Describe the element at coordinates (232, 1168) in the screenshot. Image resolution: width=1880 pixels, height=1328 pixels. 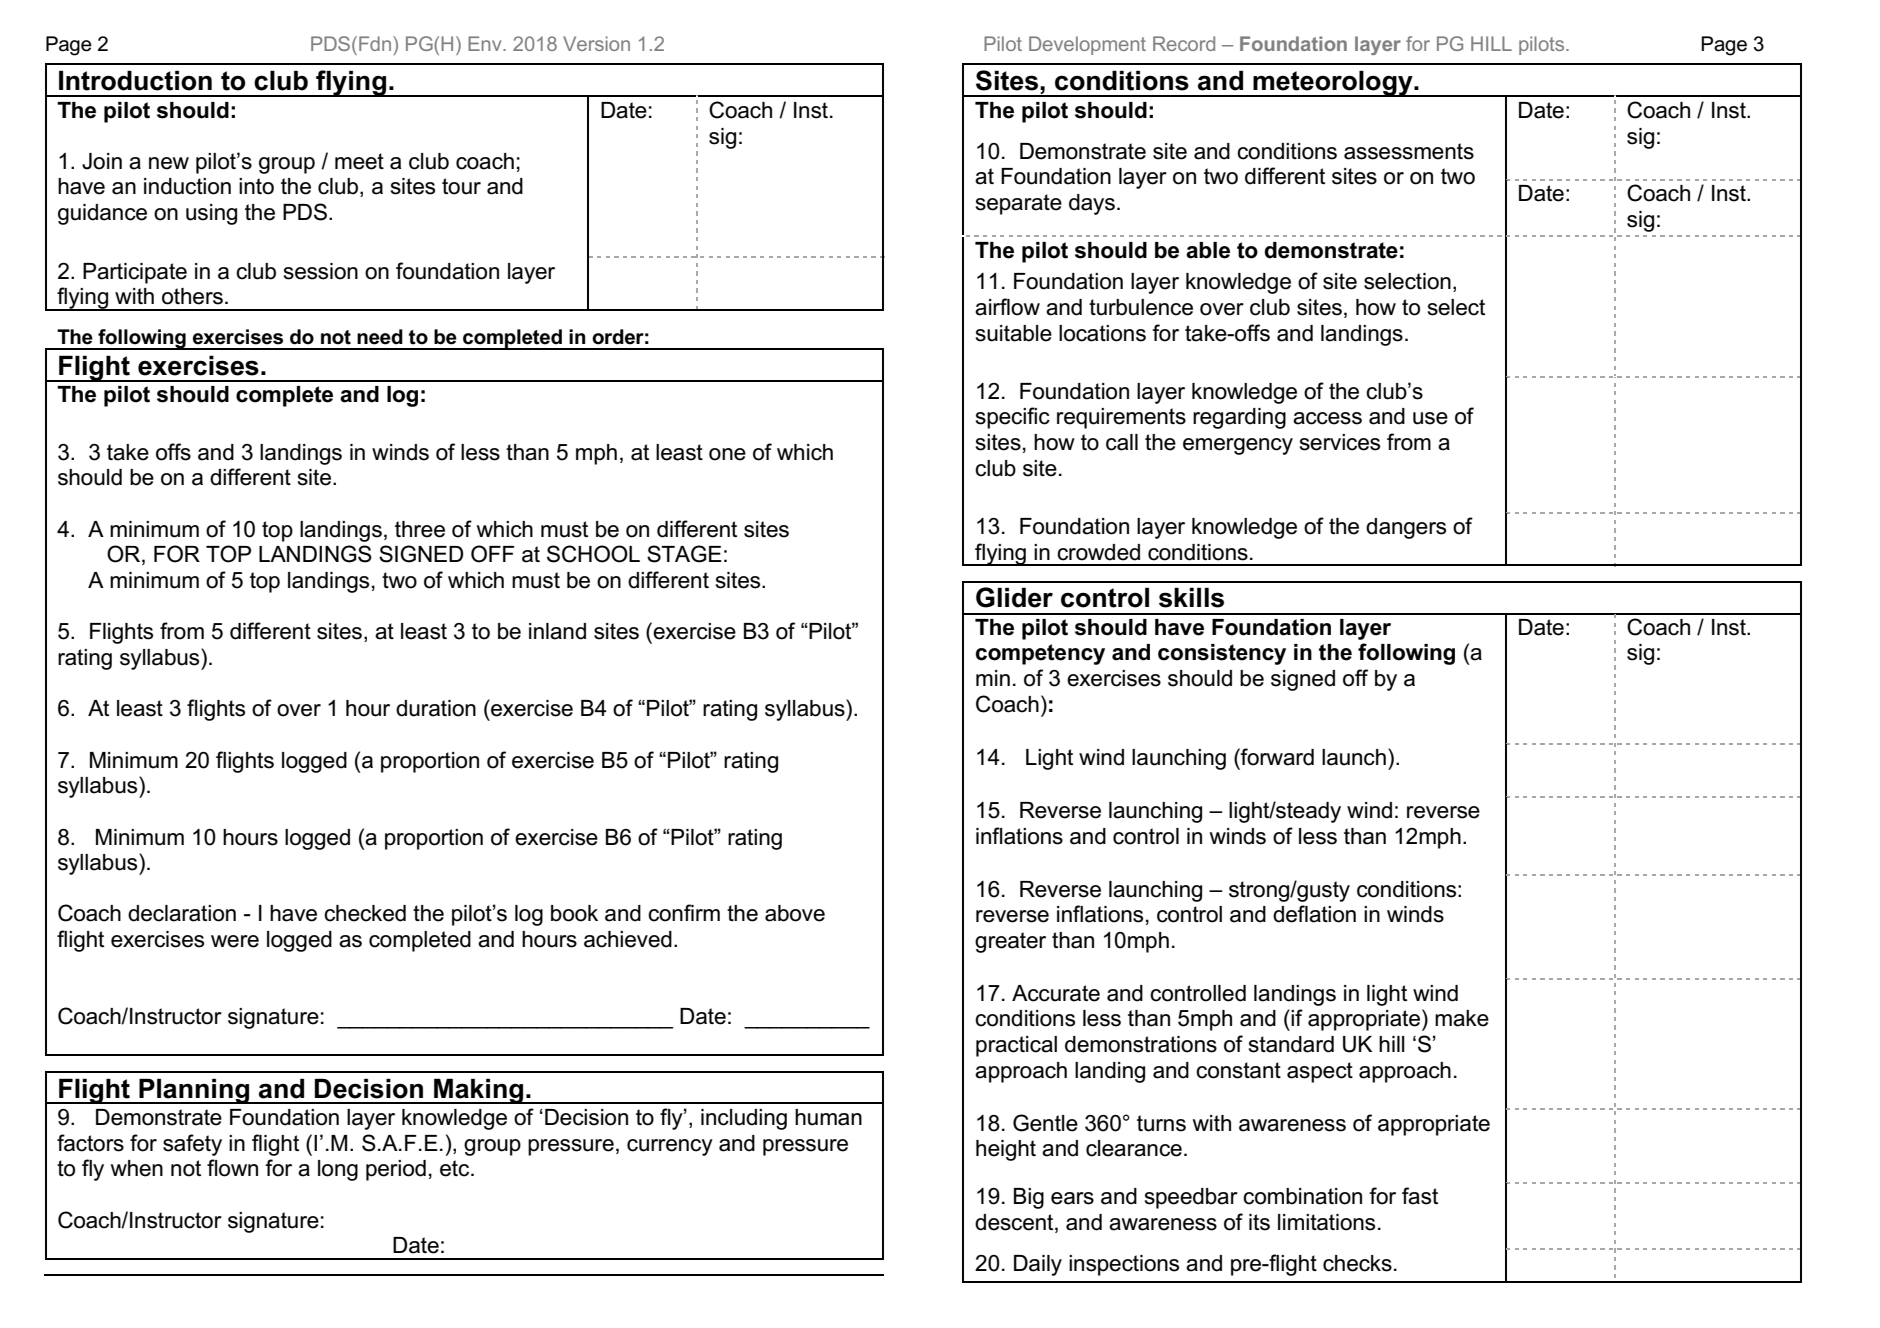
I see `flown` at that location.
